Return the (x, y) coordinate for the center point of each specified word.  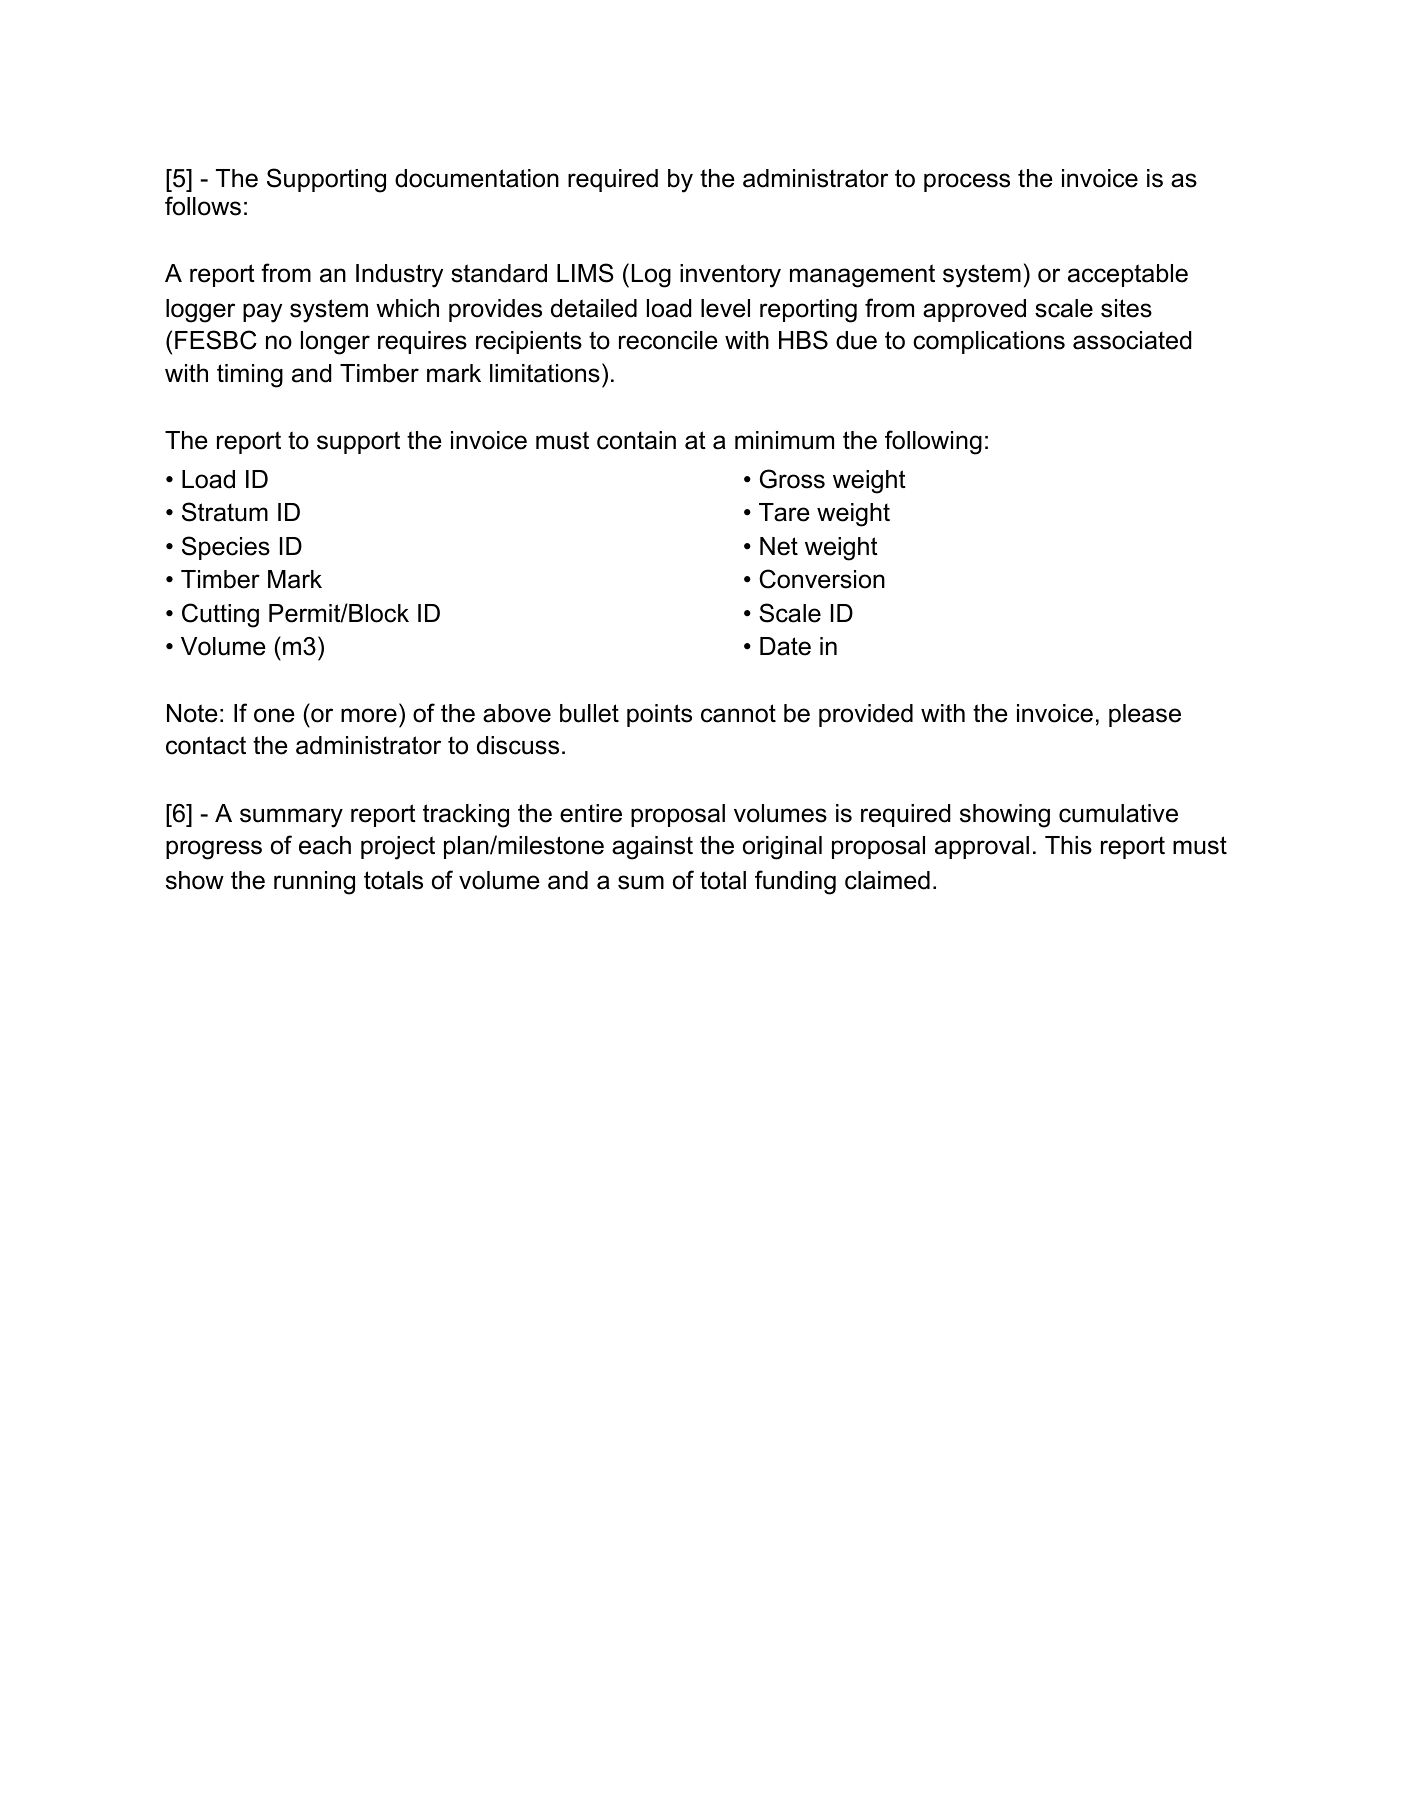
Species (226, 548)
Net (779, 546)
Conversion (822, 579)
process (967, 182)
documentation (477, 178)
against (652, 848)
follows (203, 206)
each (325, 845)
